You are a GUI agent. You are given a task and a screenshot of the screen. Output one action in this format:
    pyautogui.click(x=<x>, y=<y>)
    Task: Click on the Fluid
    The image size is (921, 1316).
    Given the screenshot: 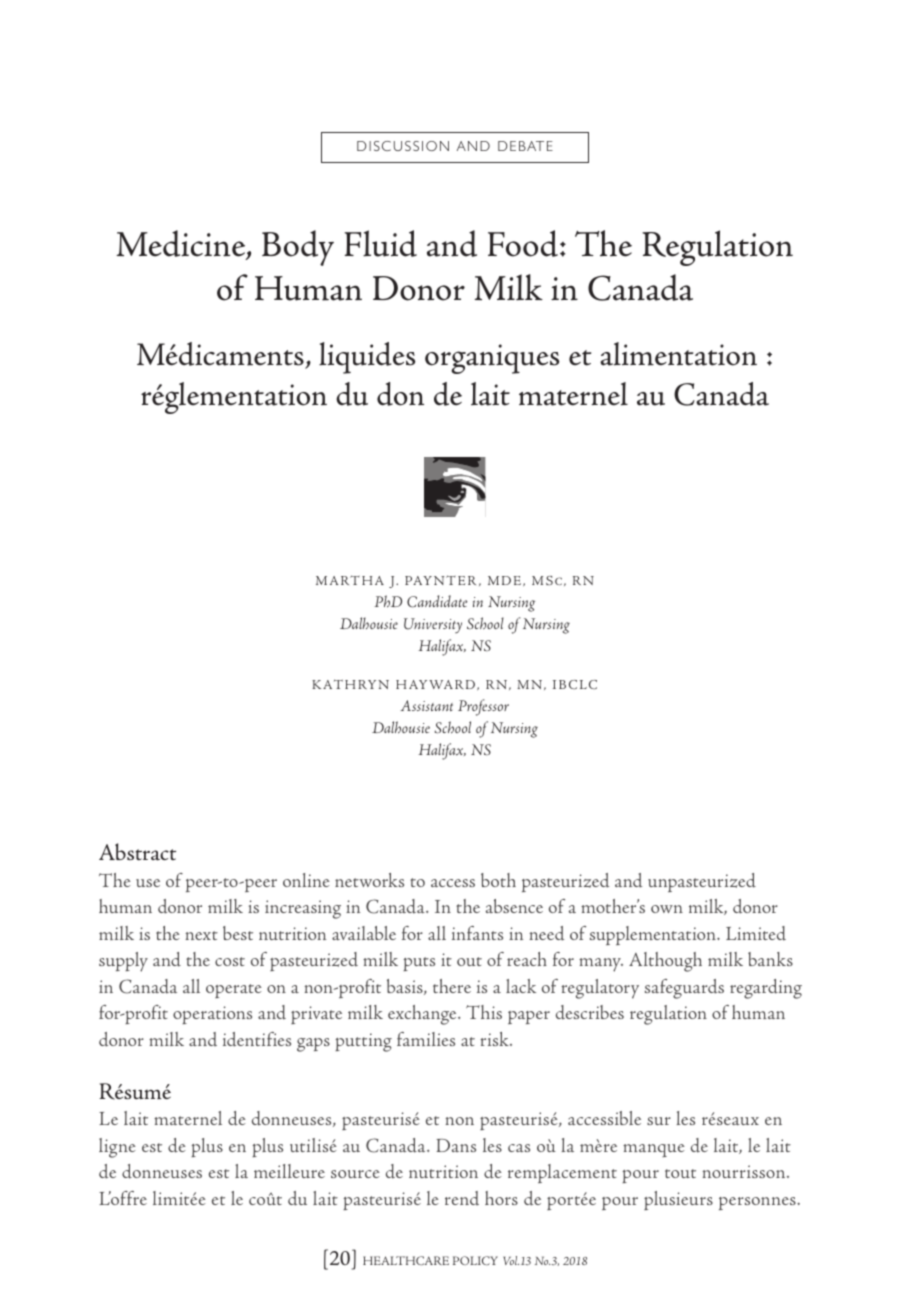 What is the action you would take?
    pyautogui.click(x=380, y=243)
